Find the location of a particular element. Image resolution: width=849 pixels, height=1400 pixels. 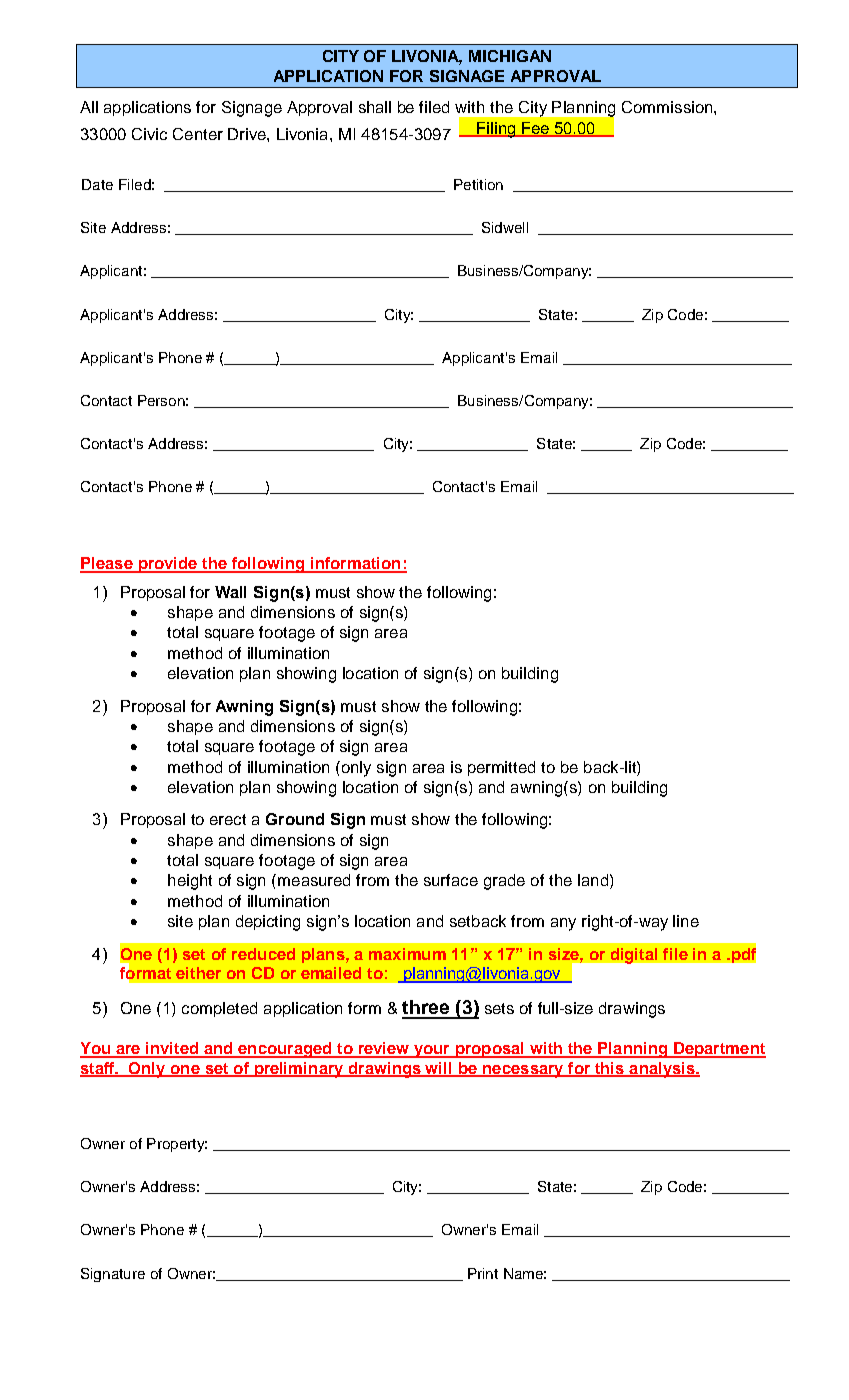

provide is located at coordinates (168, 565).
